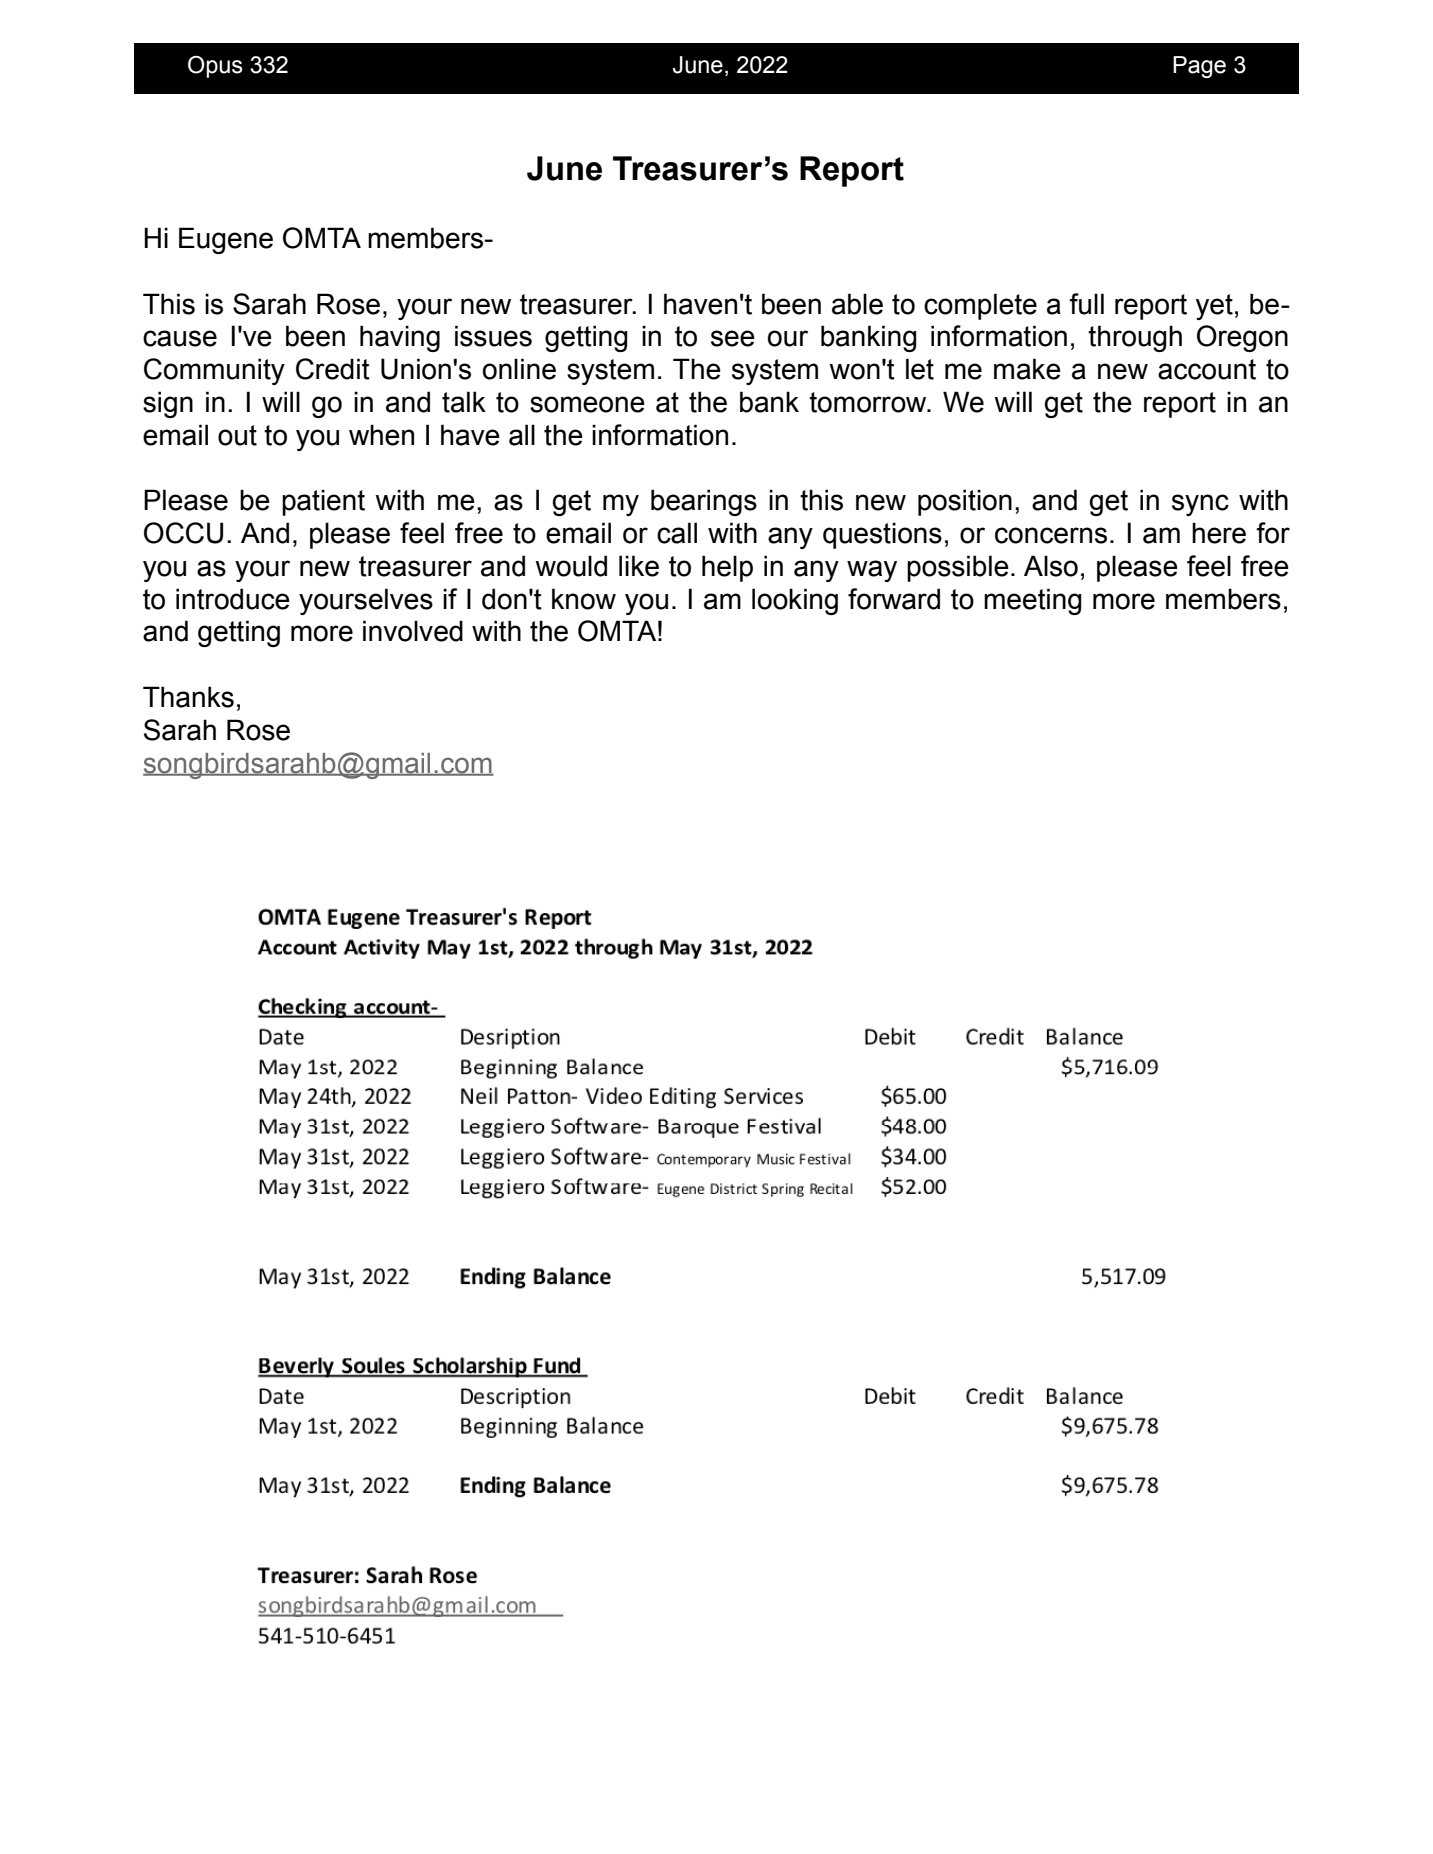  I want to click on Thanks, so click(188, 697).
